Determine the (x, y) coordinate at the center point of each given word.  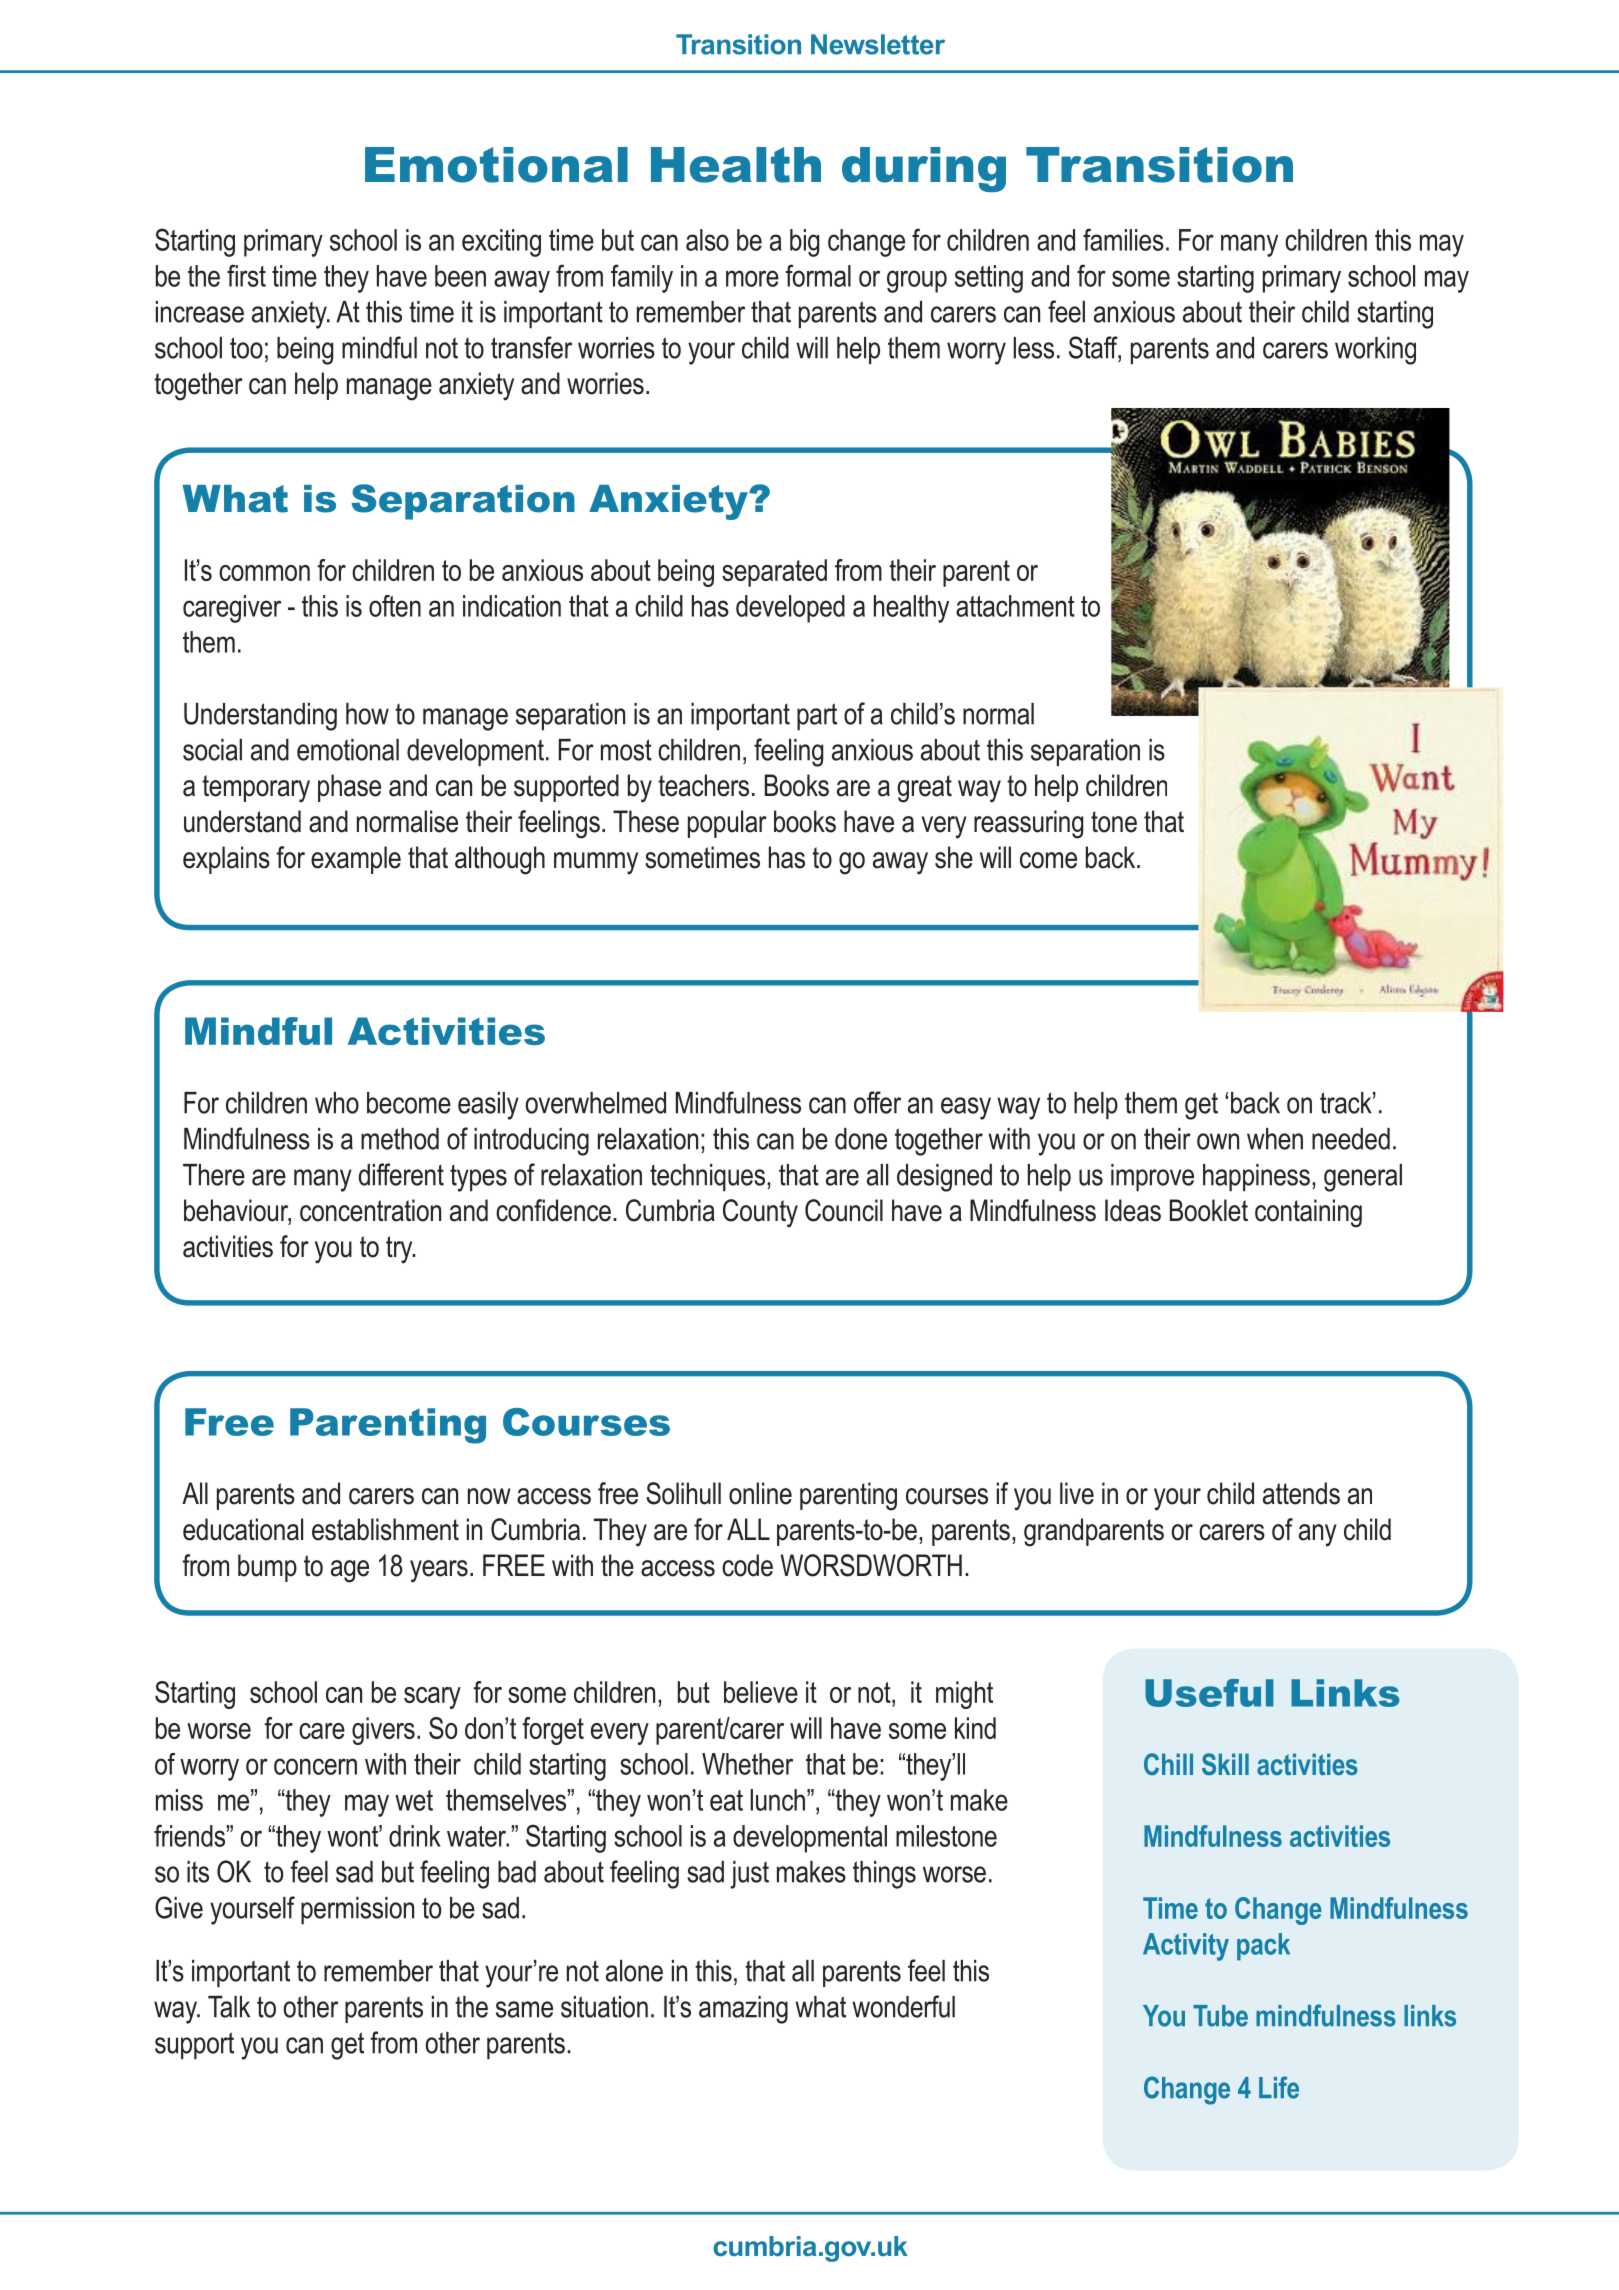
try (400, 1250)
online (760, 1493)
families (1123, 239)
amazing (743, 2010)
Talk (229, 2007)
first (246, 275)
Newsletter (878, 44)
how (367, 714)
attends (1301, 1493)
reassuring (1028, 824)
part (817, 716)
